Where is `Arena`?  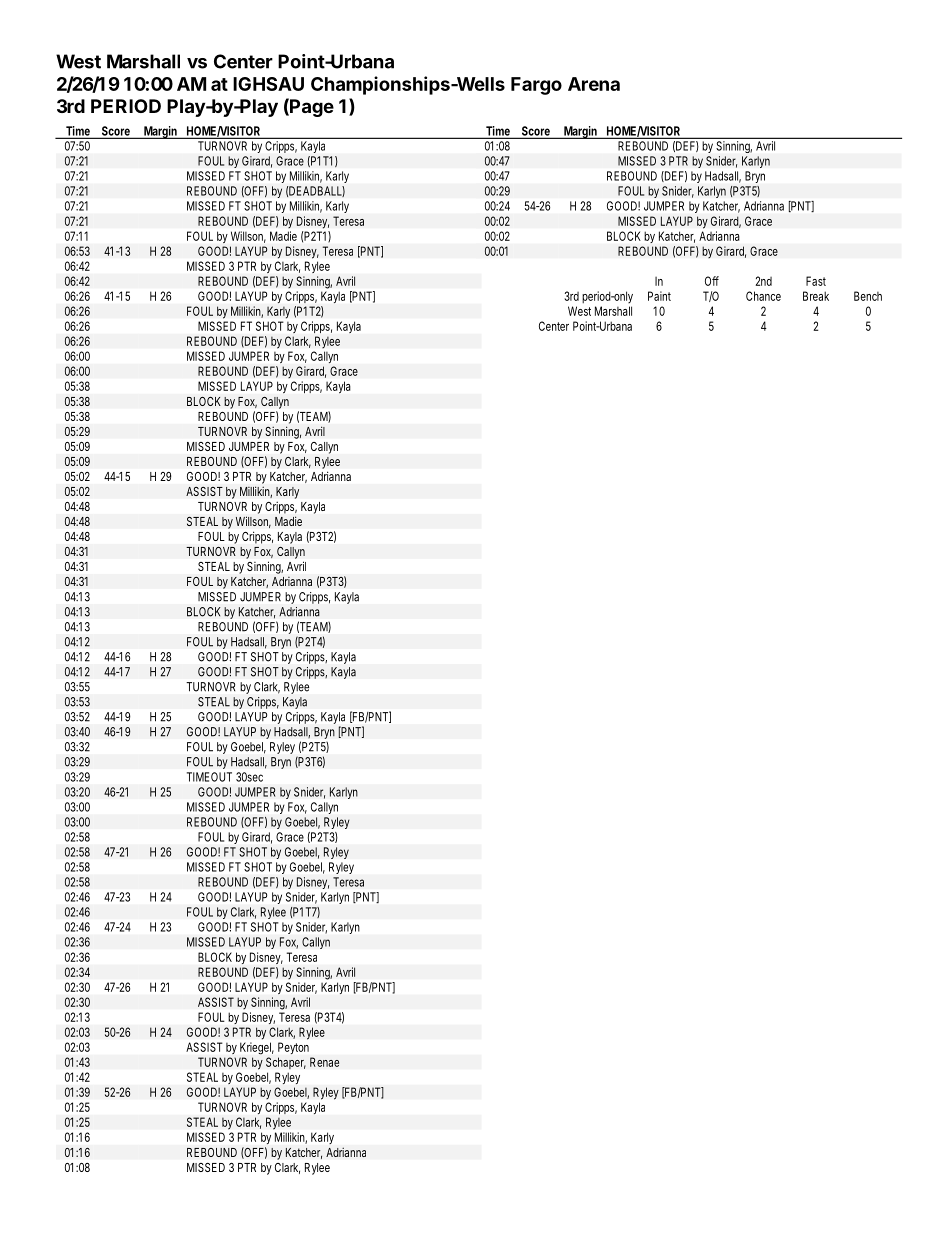
Arena is located at coordinates (594, 84).
